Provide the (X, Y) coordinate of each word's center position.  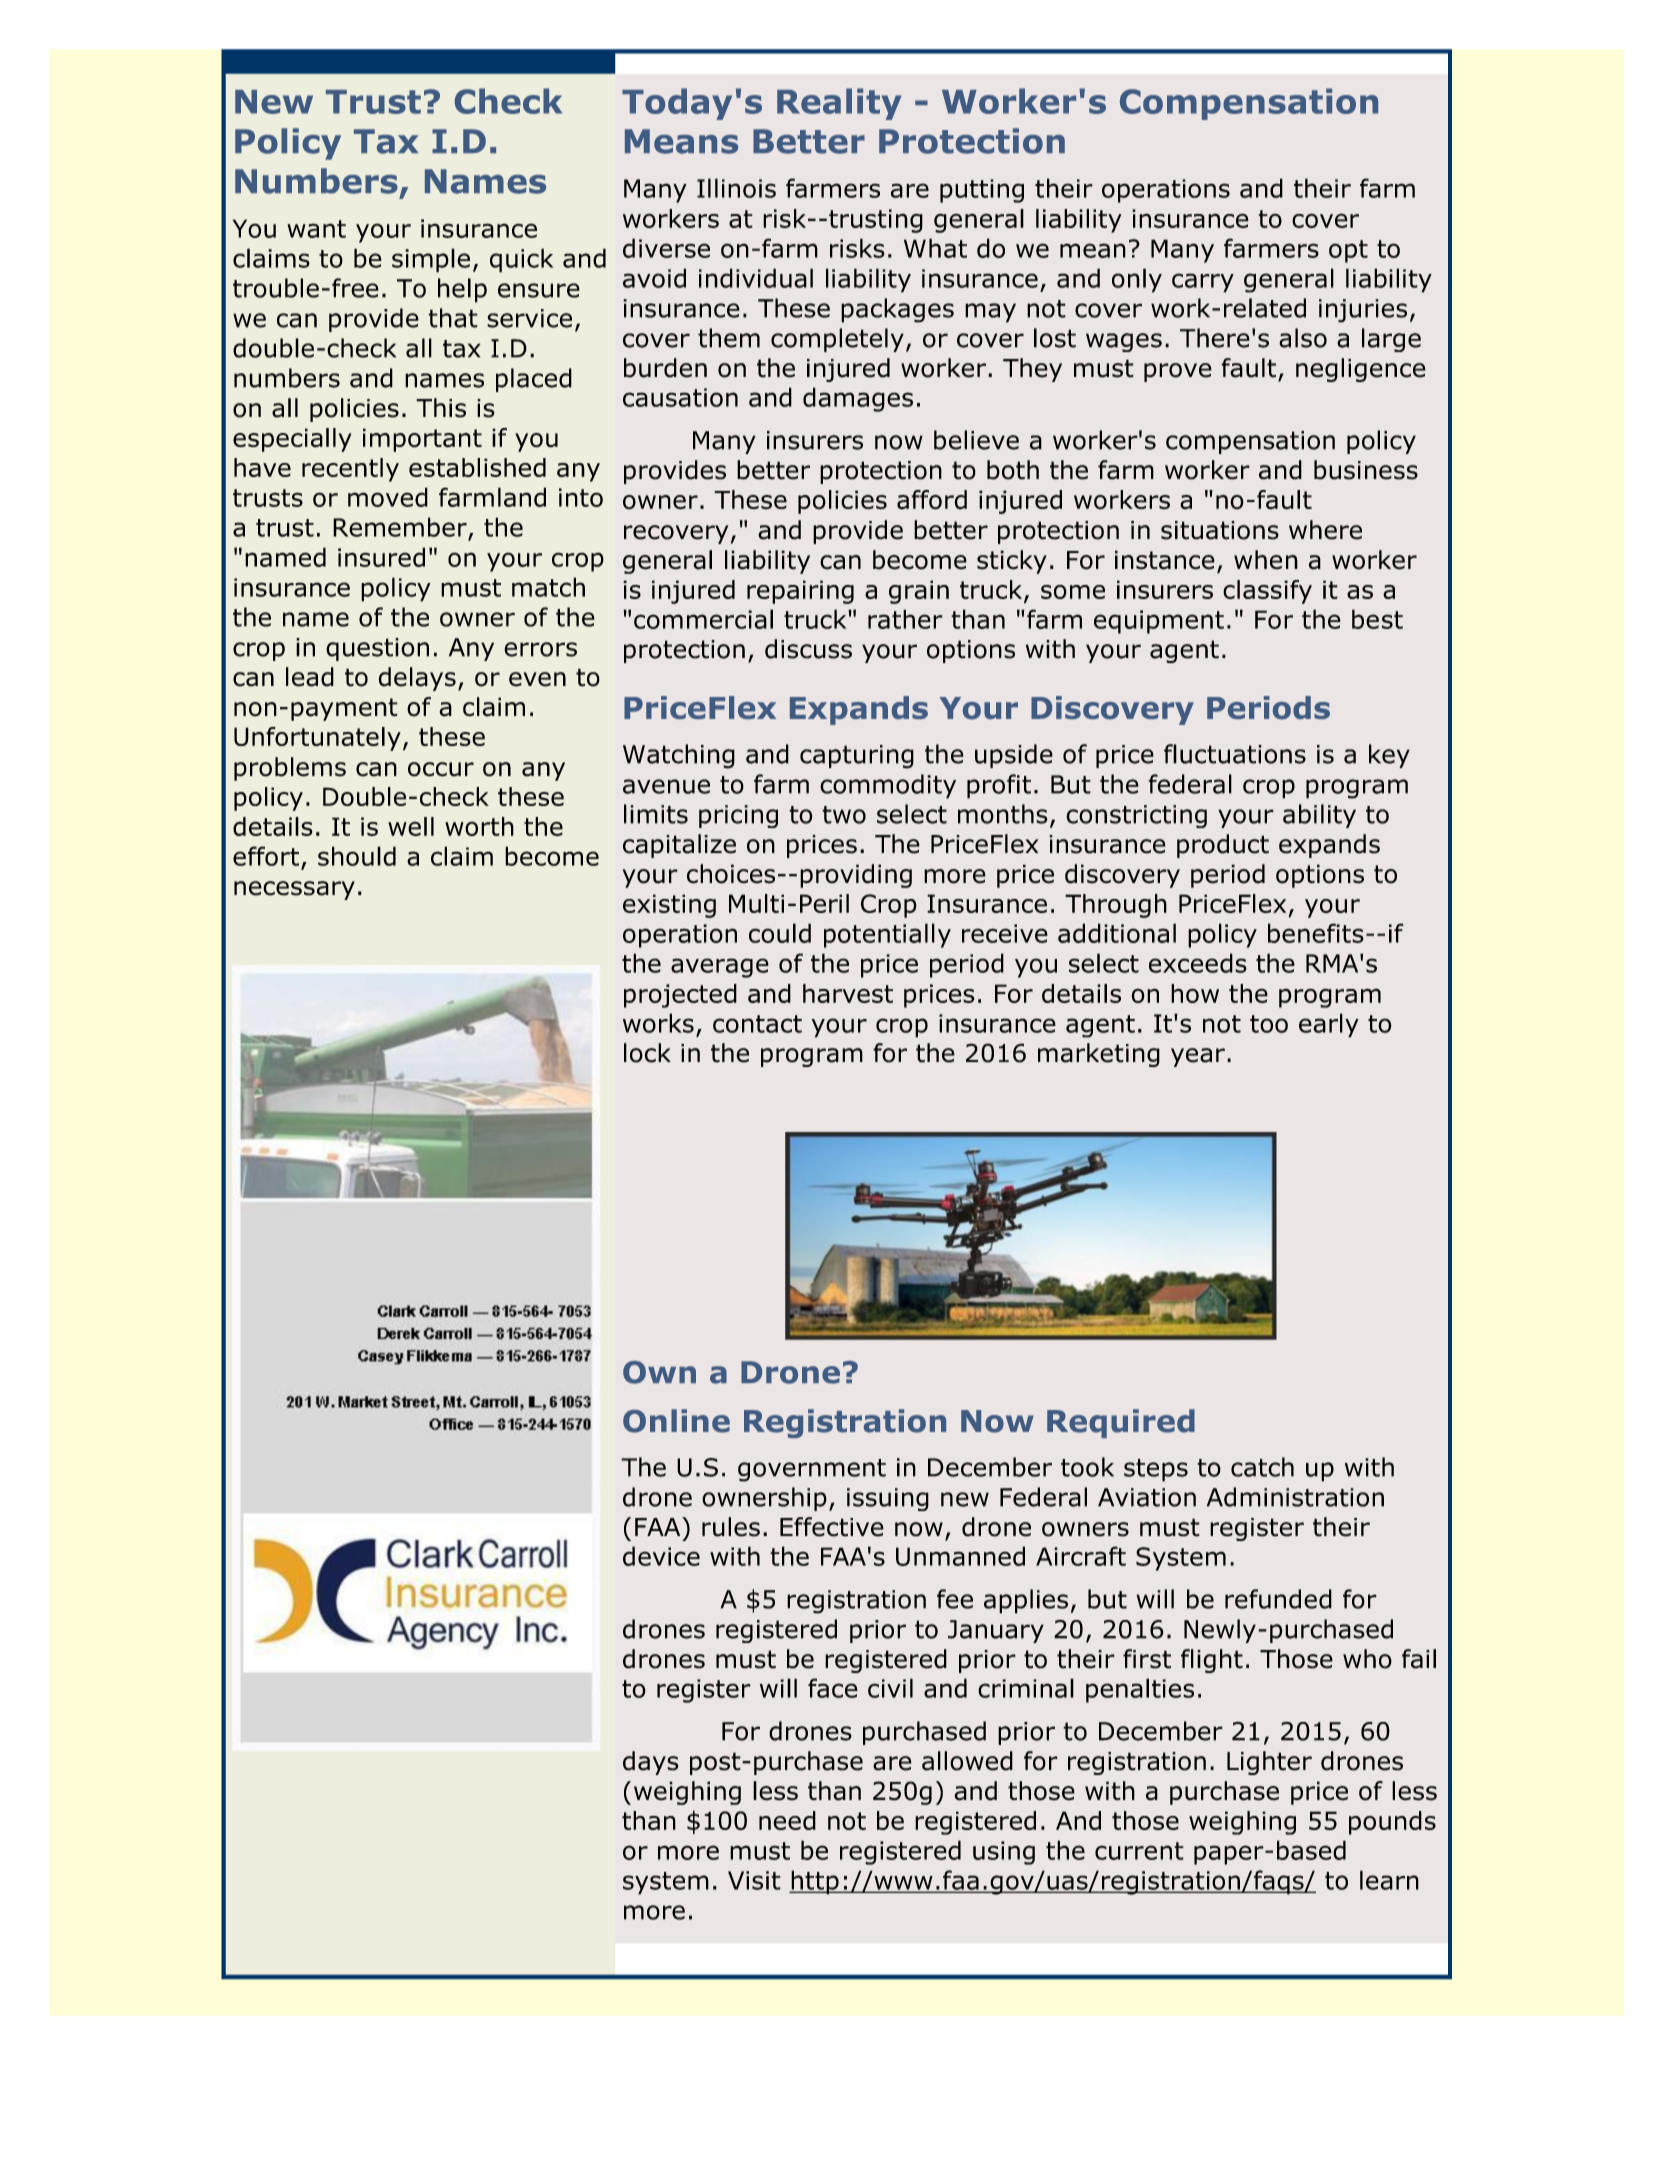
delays (417, 679)
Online (676, 1421)
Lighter (1269, 1763)
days (650, 1763)
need (787, 1820)
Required (1121, 1423)
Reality (839, 104)
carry (1203, 283)
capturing (857, 757)
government (812, 1470)
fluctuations (1235, 754)
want (316, 229)
